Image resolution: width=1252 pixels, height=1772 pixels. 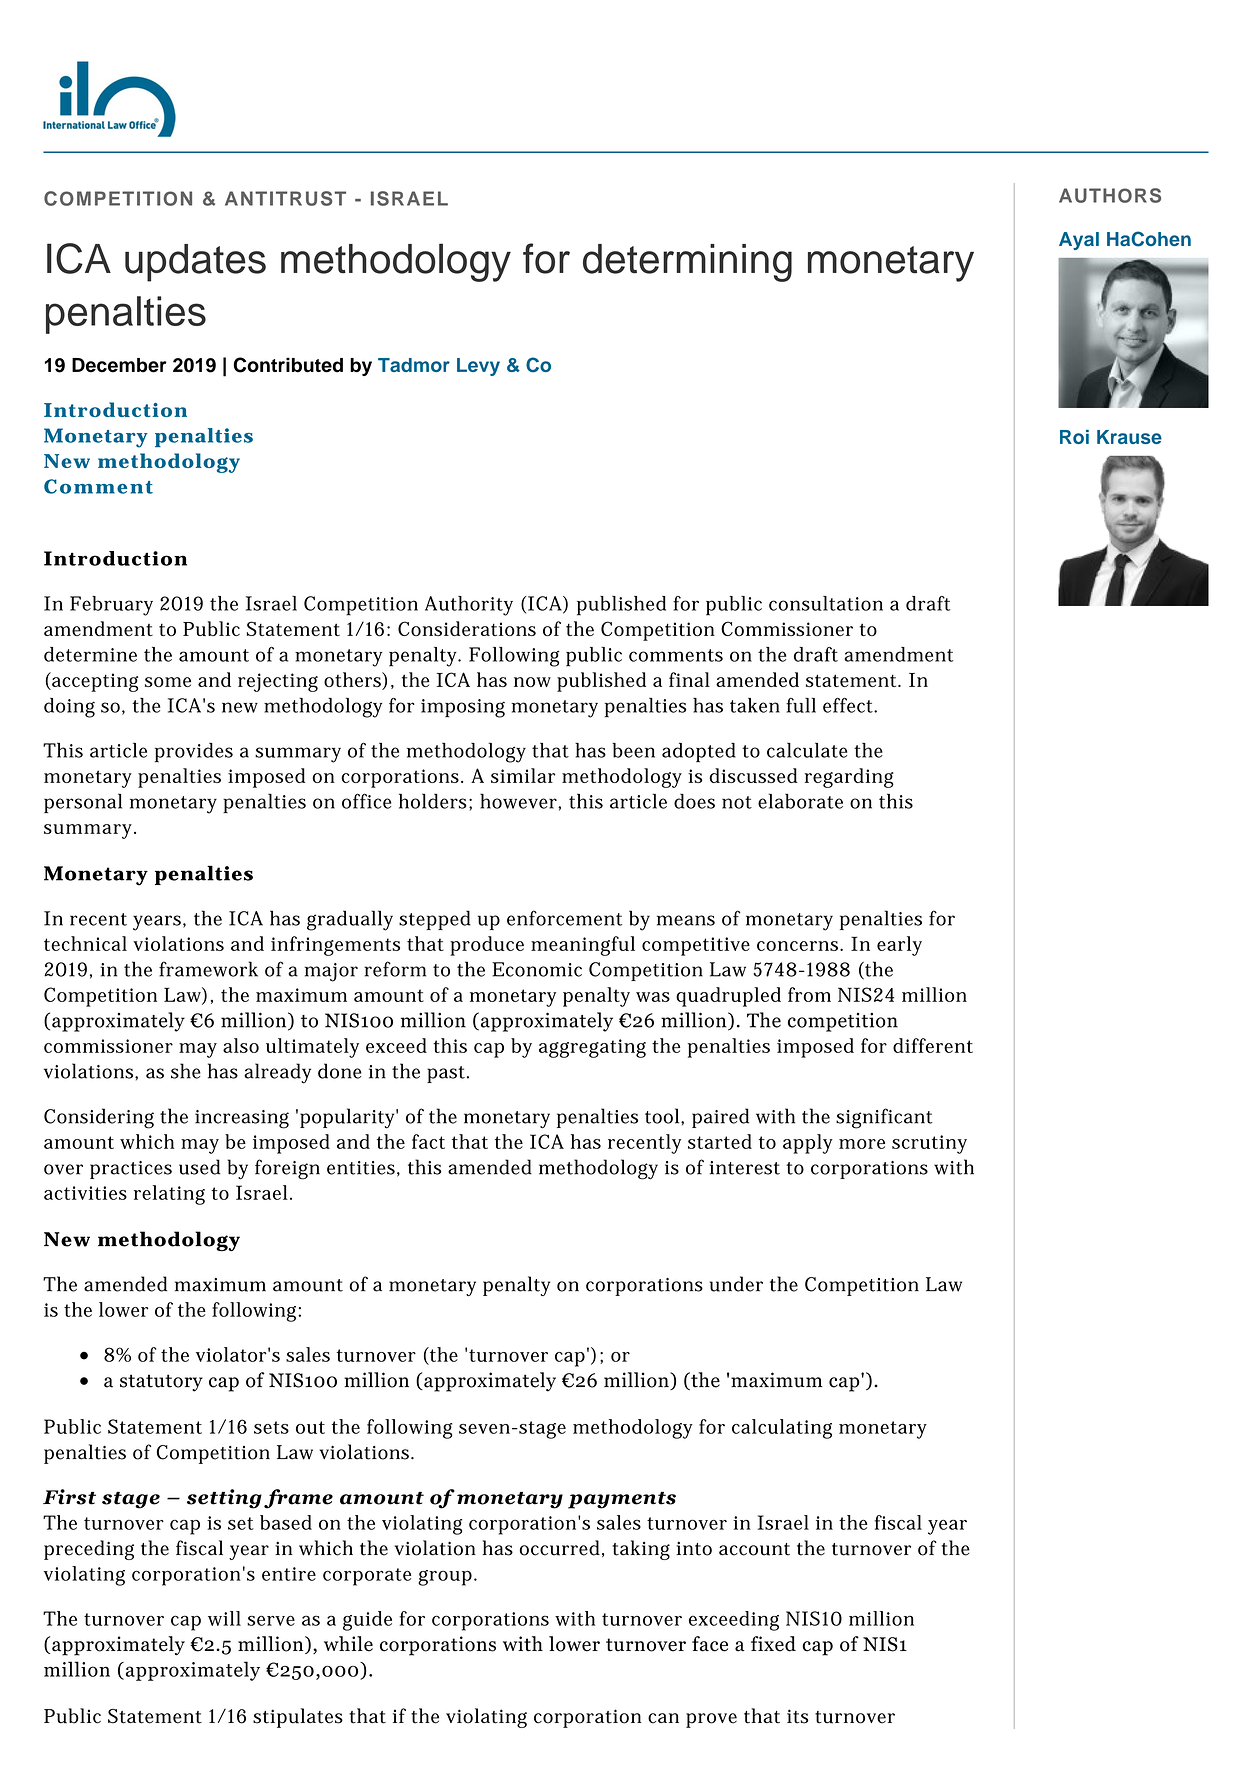 What do you see at coordinates (633, 750) in the image?
I see `been` at bounding box center [633, 750].
